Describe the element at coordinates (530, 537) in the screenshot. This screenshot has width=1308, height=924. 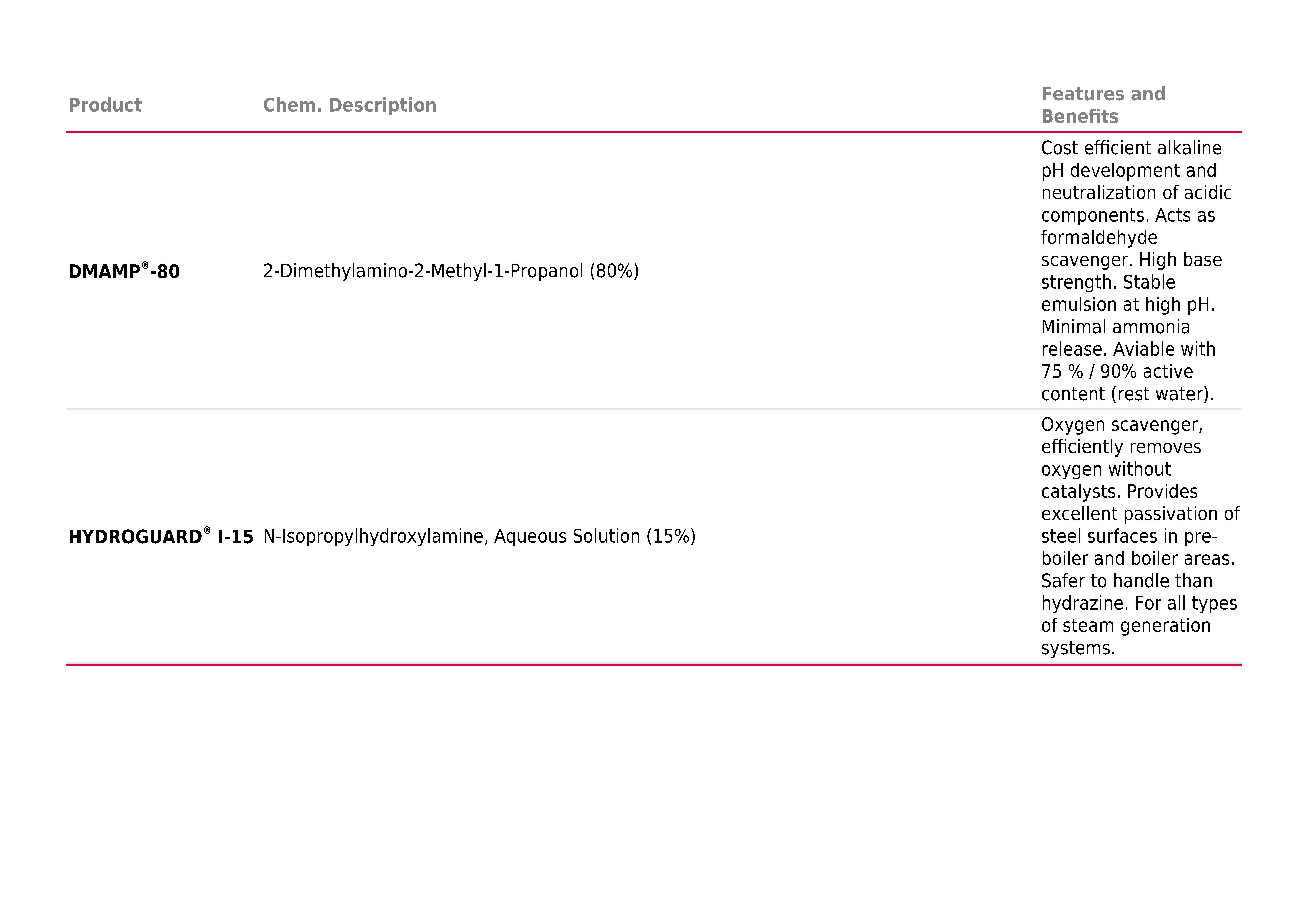
I see `Aqueous` at that location.
